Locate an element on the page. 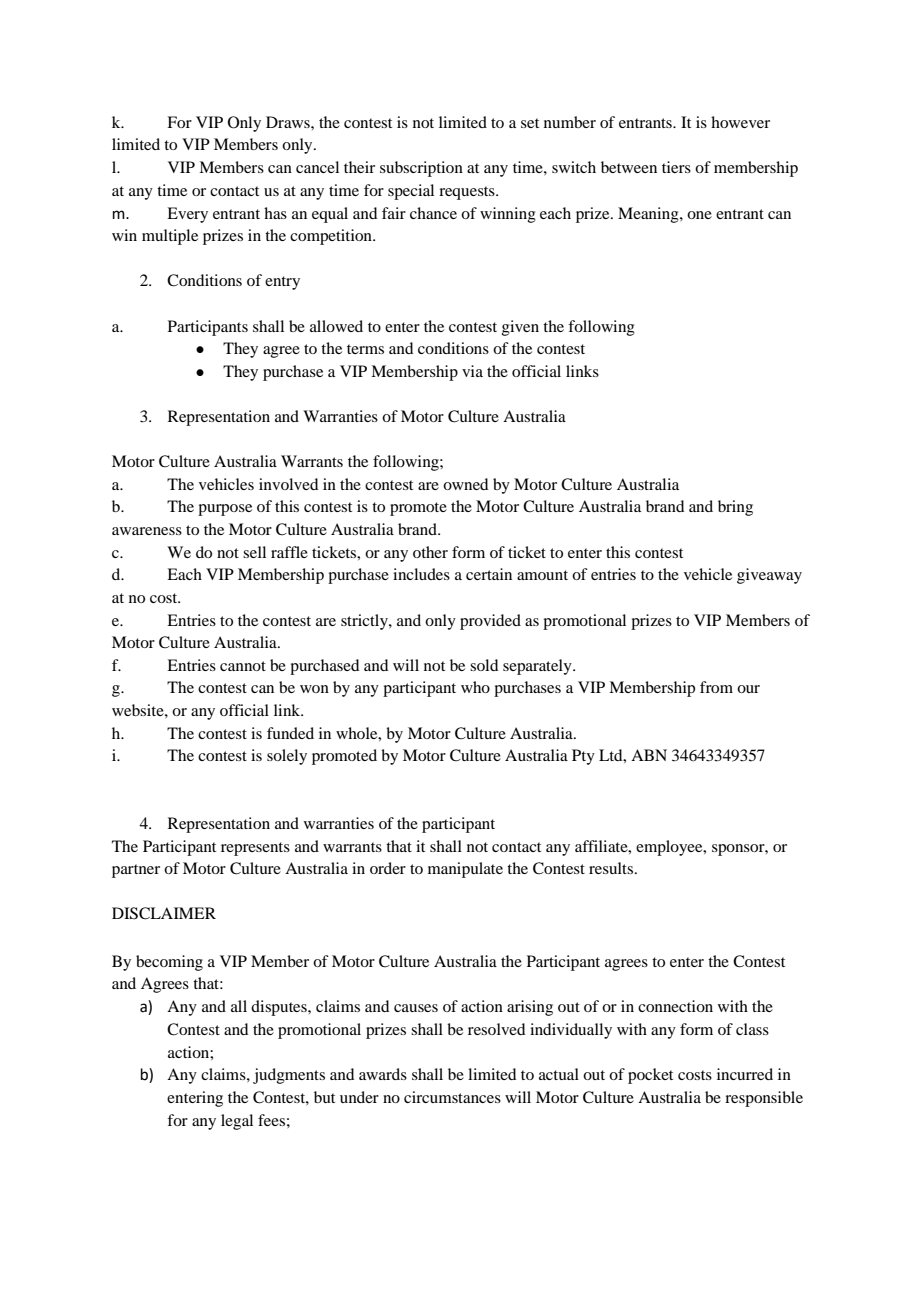 This document has height=1308, width=924. from is located at coordinates (716, 687).
